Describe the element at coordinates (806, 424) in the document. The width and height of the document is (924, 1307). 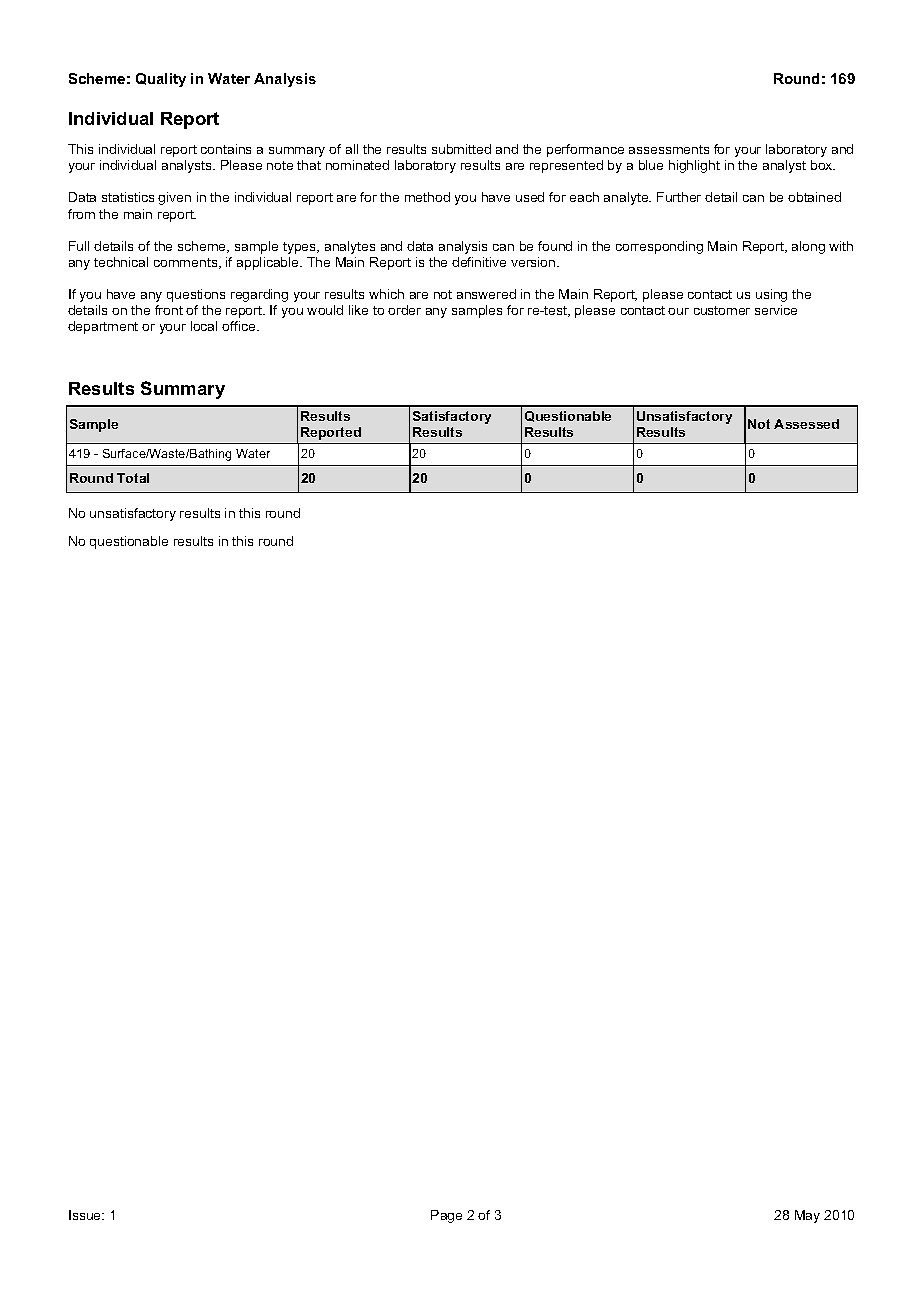
I see `Assessed` at that location.
